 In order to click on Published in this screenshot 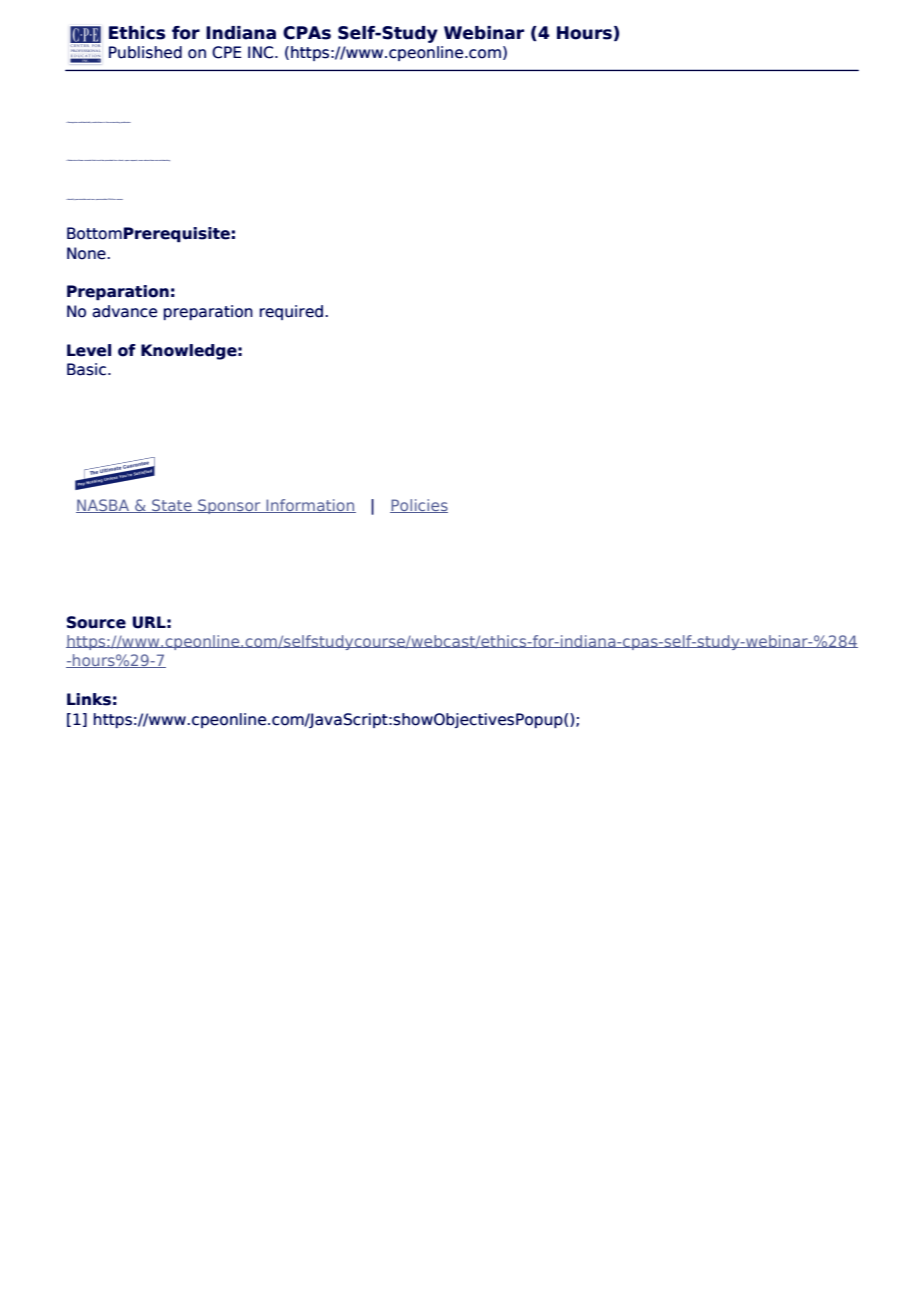, I will do `click(145, 52)`.
